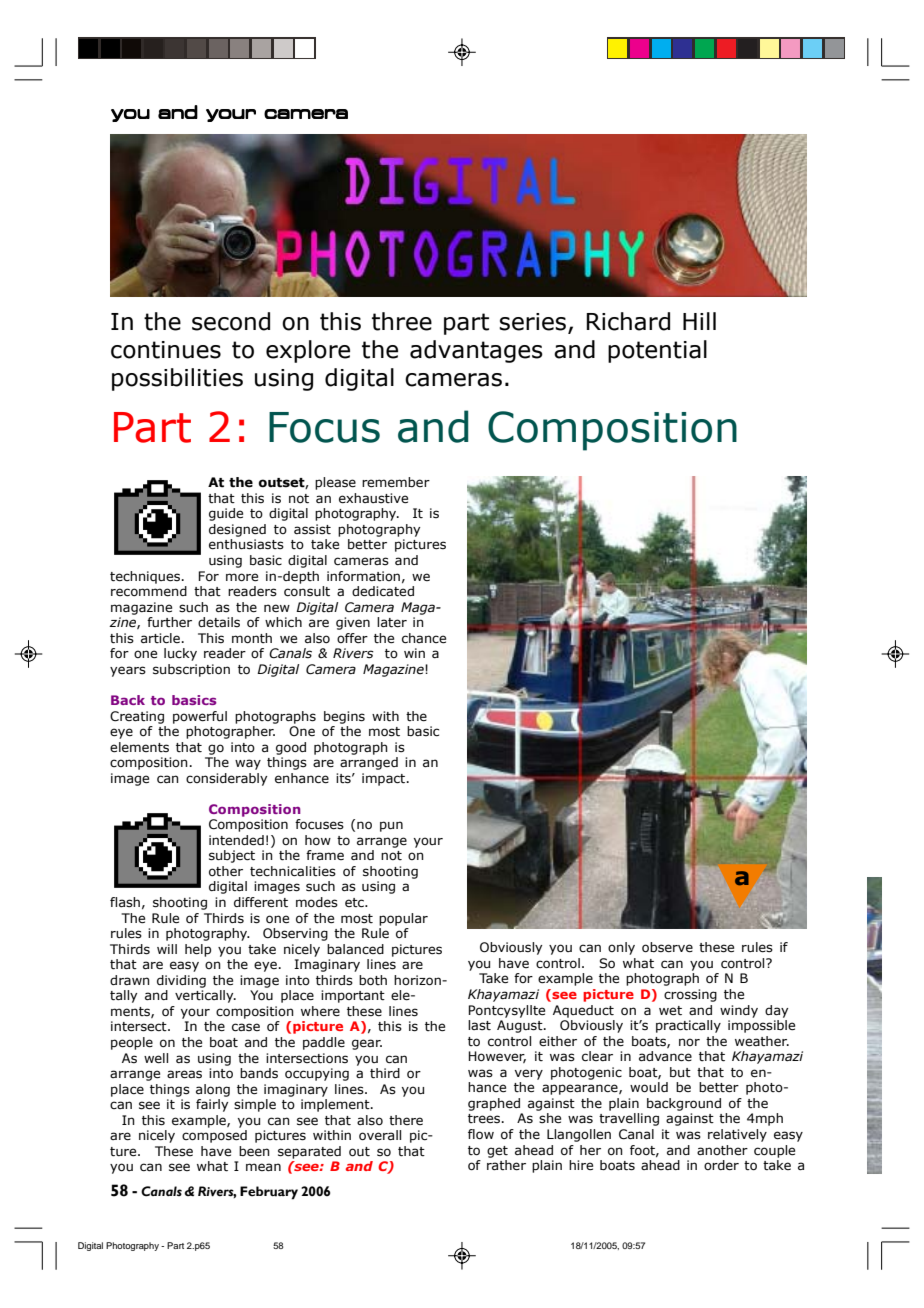 This screenshot has height=1308, width=924. Describe the element at coordinates (476, 351) in the screenshot. I see `advantages` at that location.
